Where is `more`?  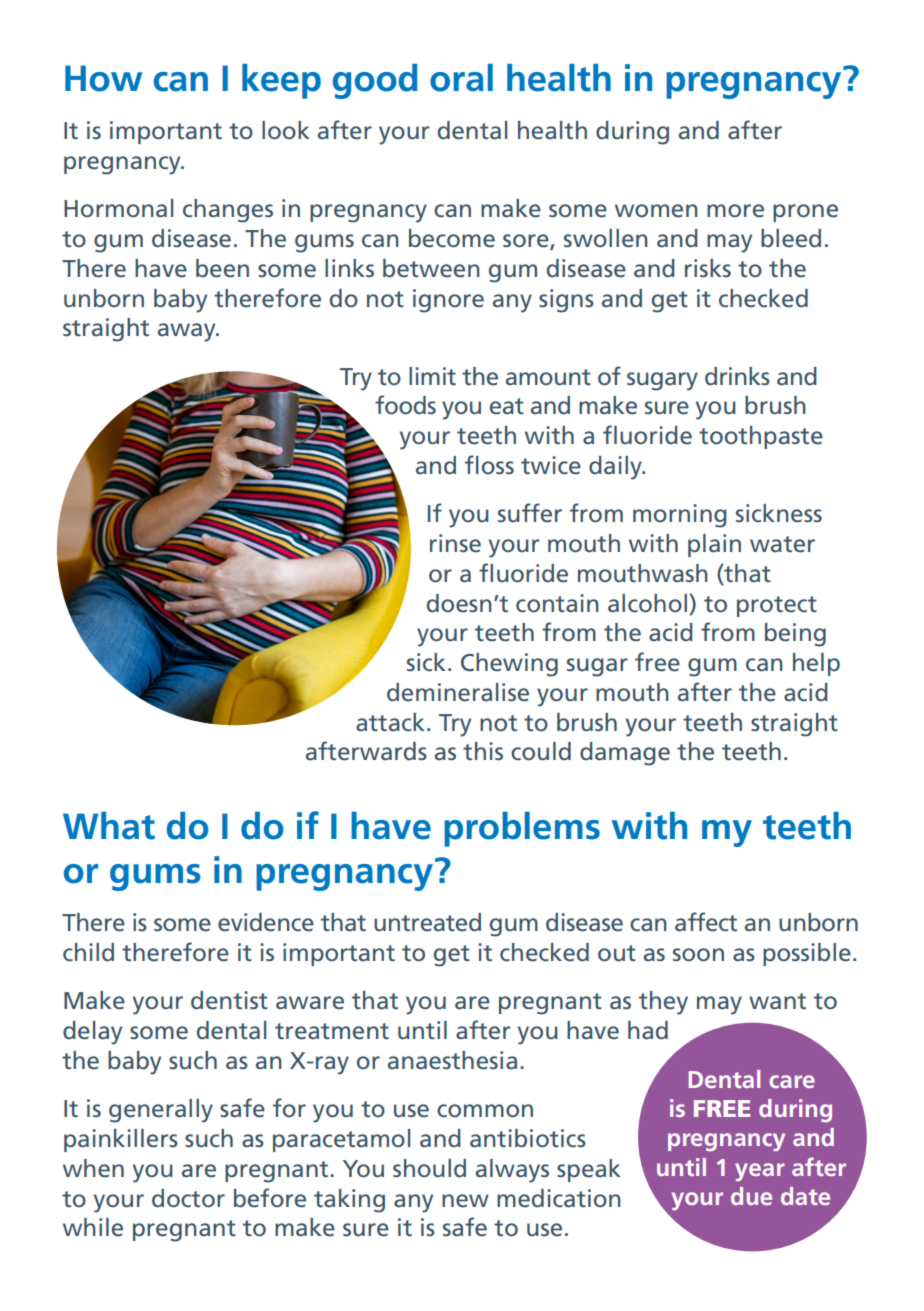
more is located at coordinates (735, 211).
